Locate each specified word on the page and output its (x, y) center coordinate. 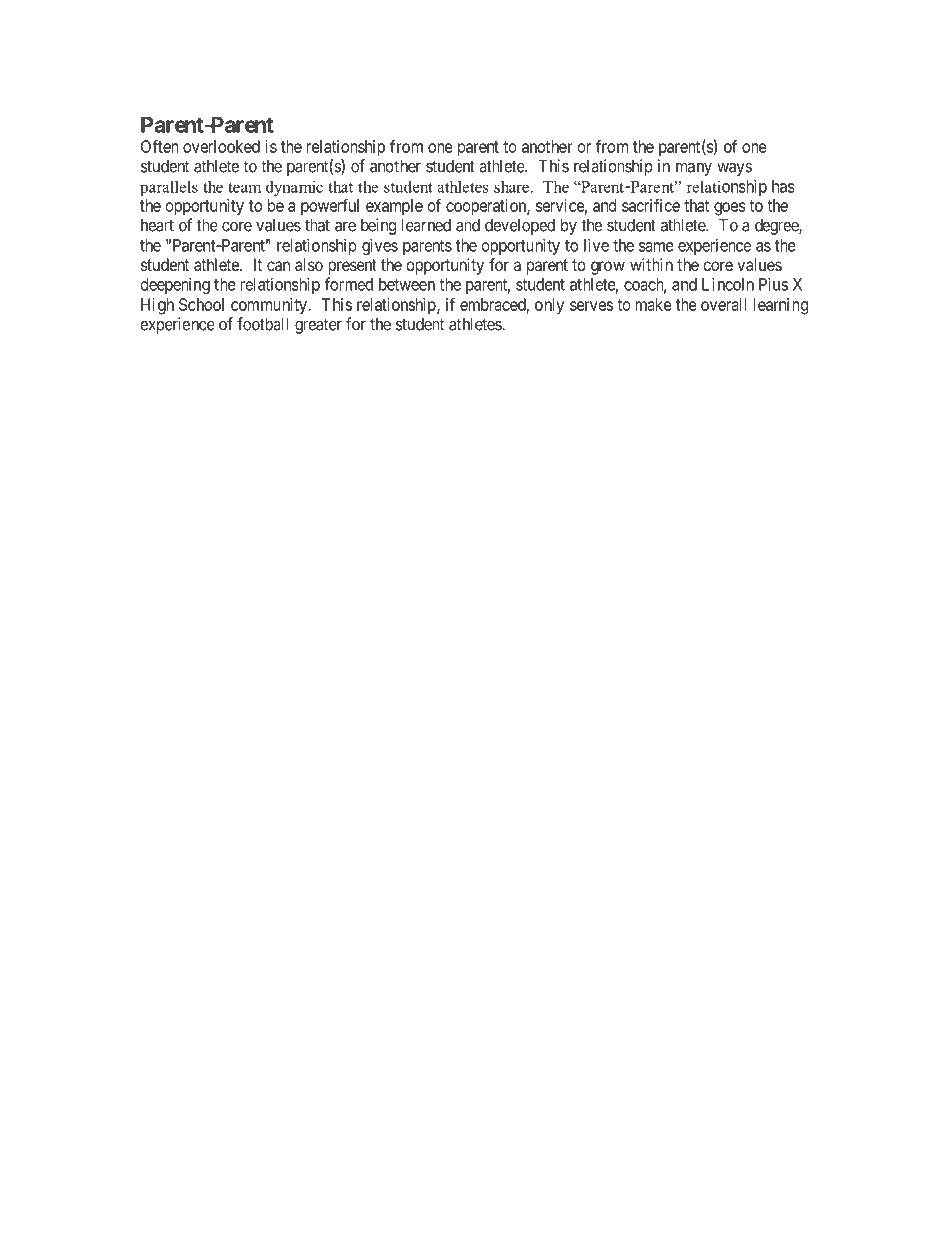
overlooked (221, 146)
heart (157, 225)
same (656, 247)
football (262, 324)
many (694, 169)
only (549, 306)
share (511, 186)
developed (520, 227)
